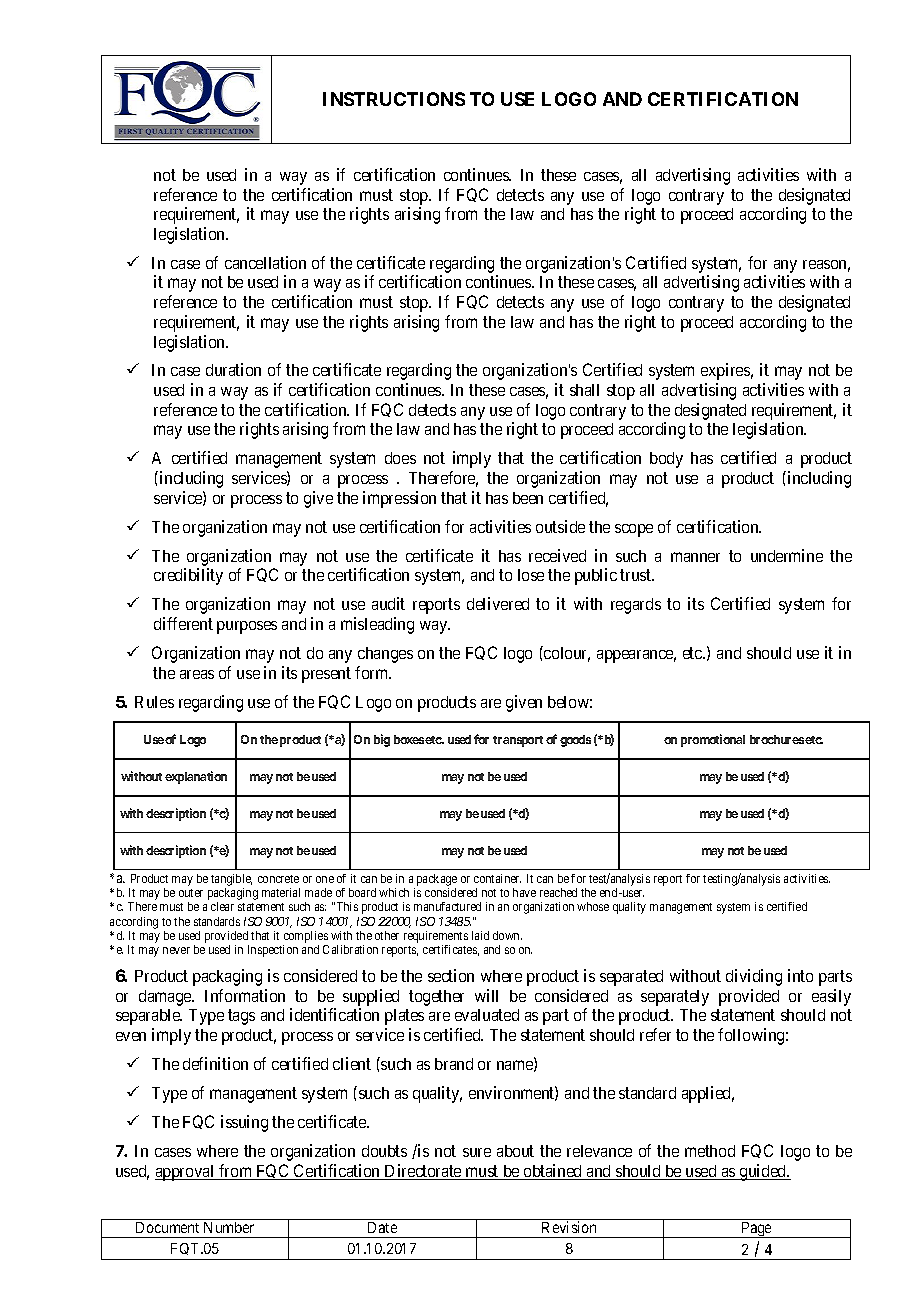  Describe the element at coordinates (244, 1123) in the screenshot. I see `issuing` at that location.
